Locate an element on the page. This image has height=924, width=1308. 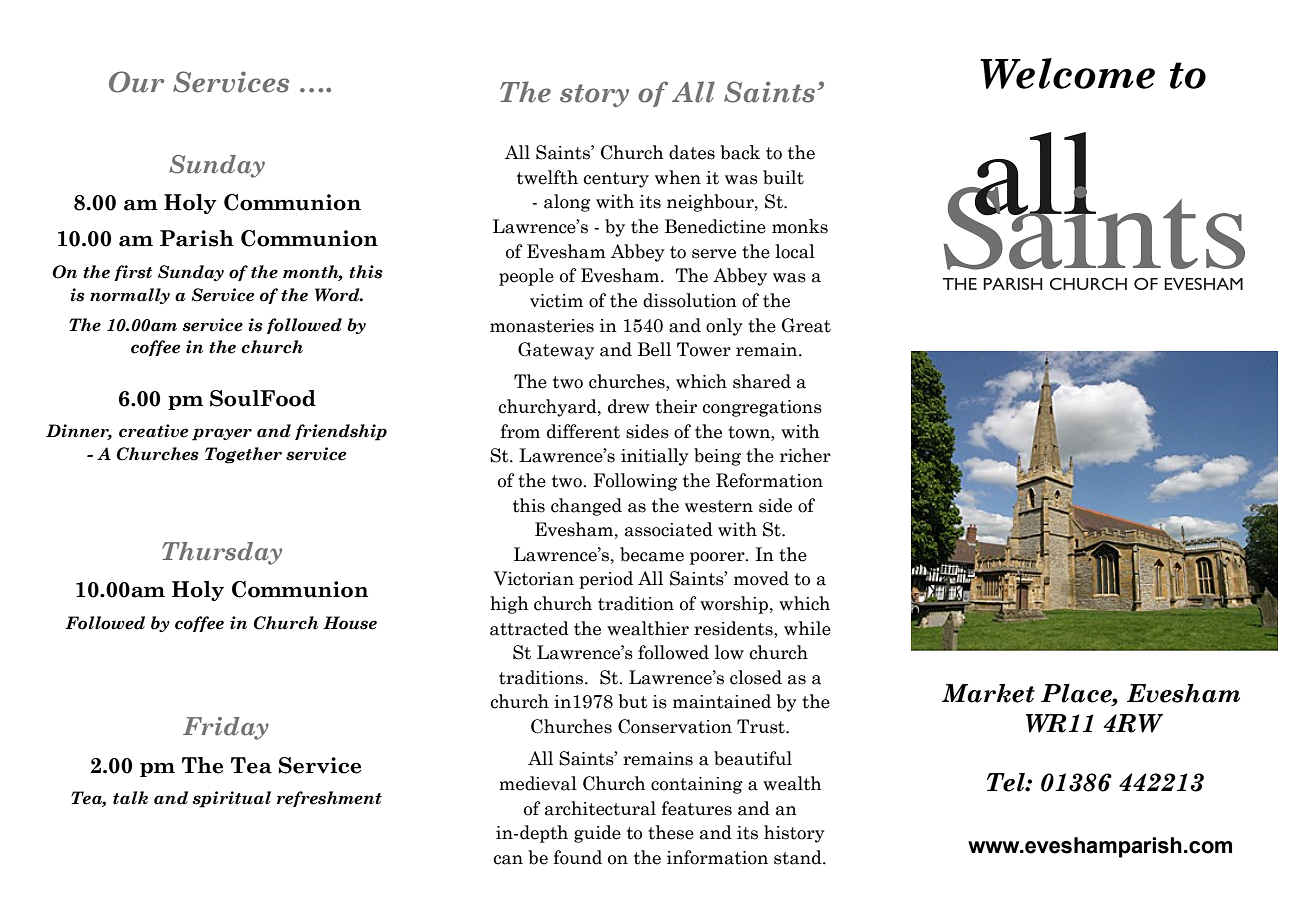
spiritual is located at coordinates (232, 799).
